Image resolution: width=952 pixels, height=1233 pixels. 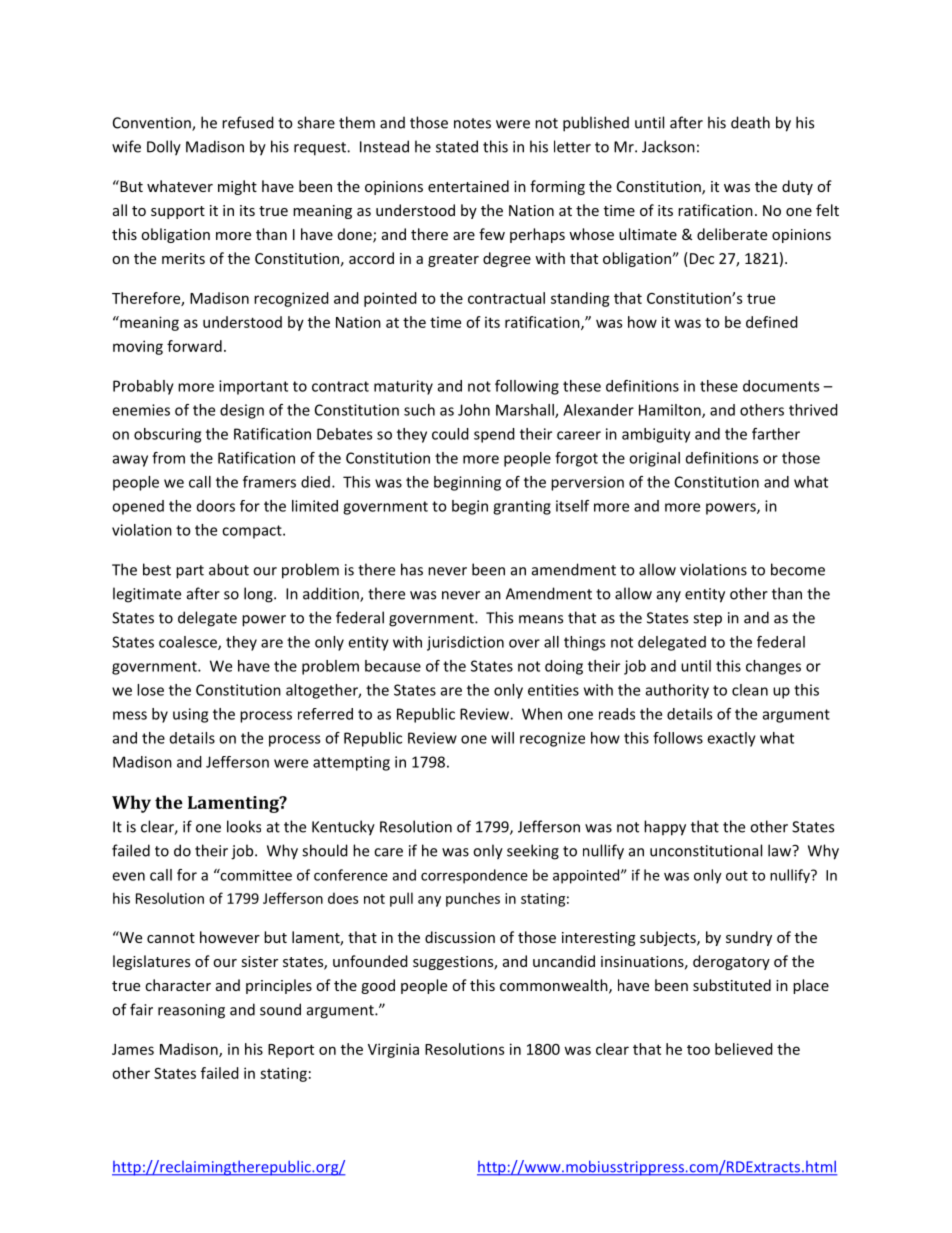 I want to click on farther, so click(x=776, y=434).
